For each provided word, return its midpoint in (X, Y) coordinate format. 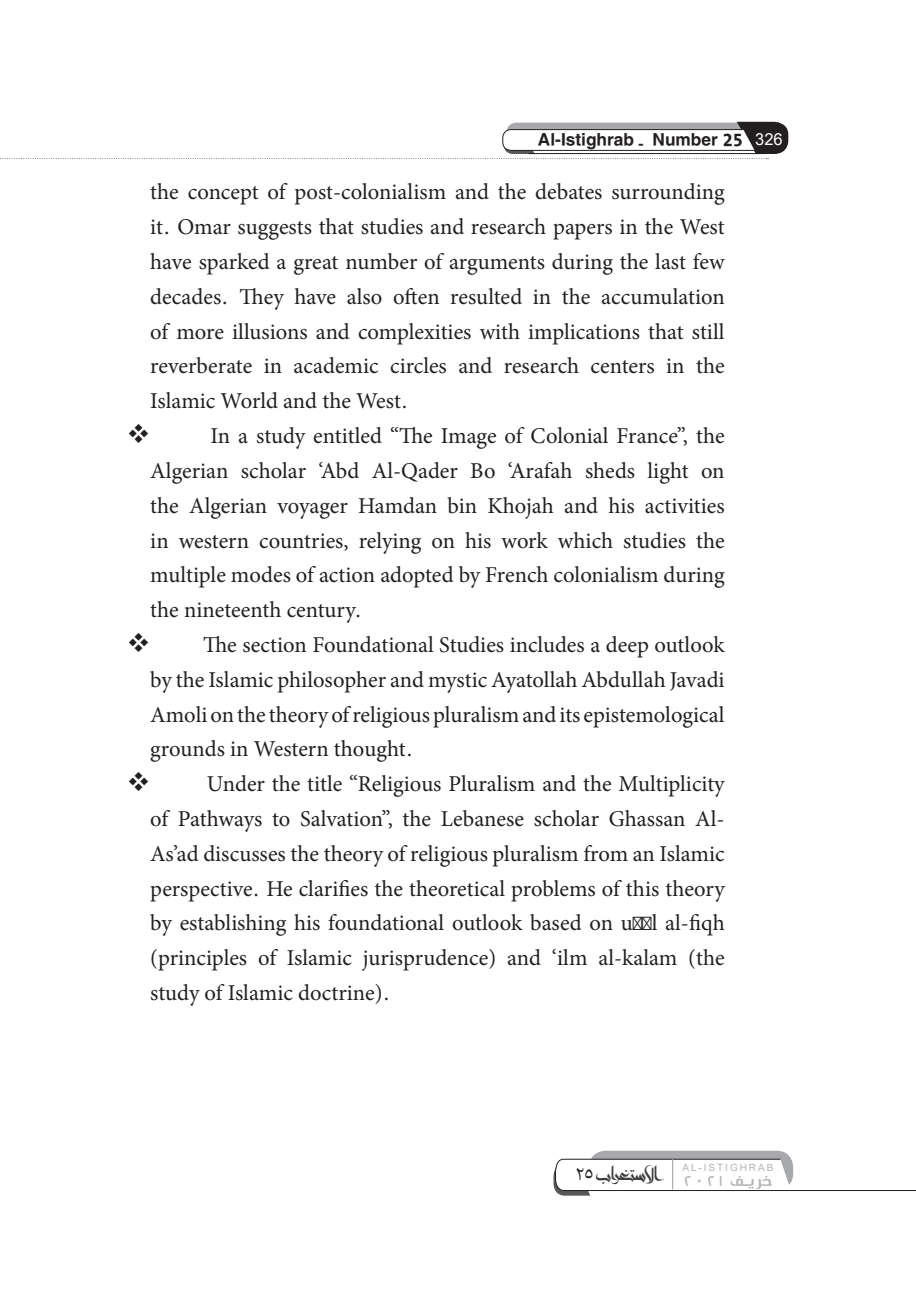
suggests (275, 230)
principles (201, 960)
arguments (497, 265)
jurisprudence (426, 960)
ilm (571, 957)
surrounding (668, 194)
